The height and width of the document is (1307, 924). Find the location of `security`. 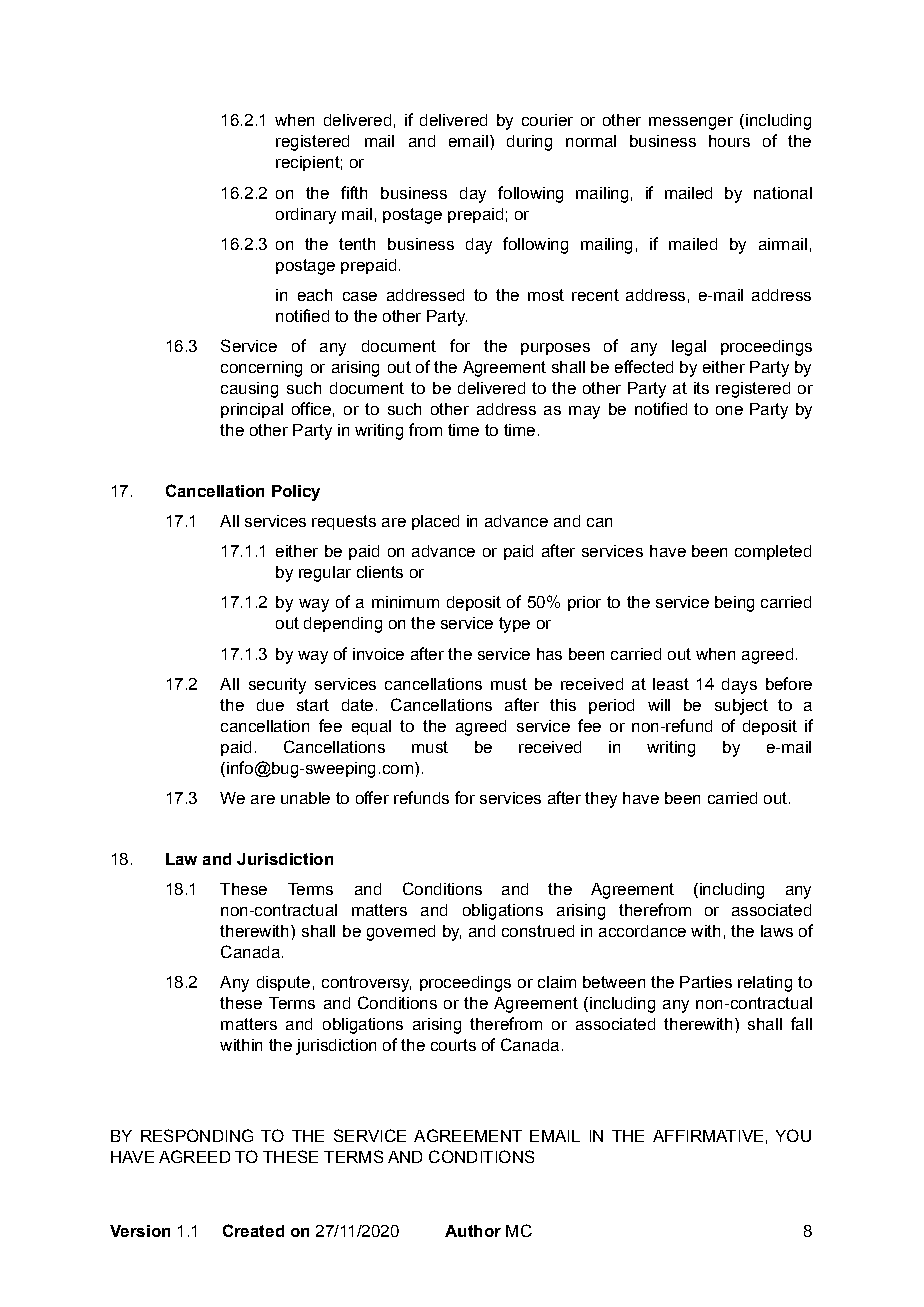

security is located at coordinates (277, 686).
